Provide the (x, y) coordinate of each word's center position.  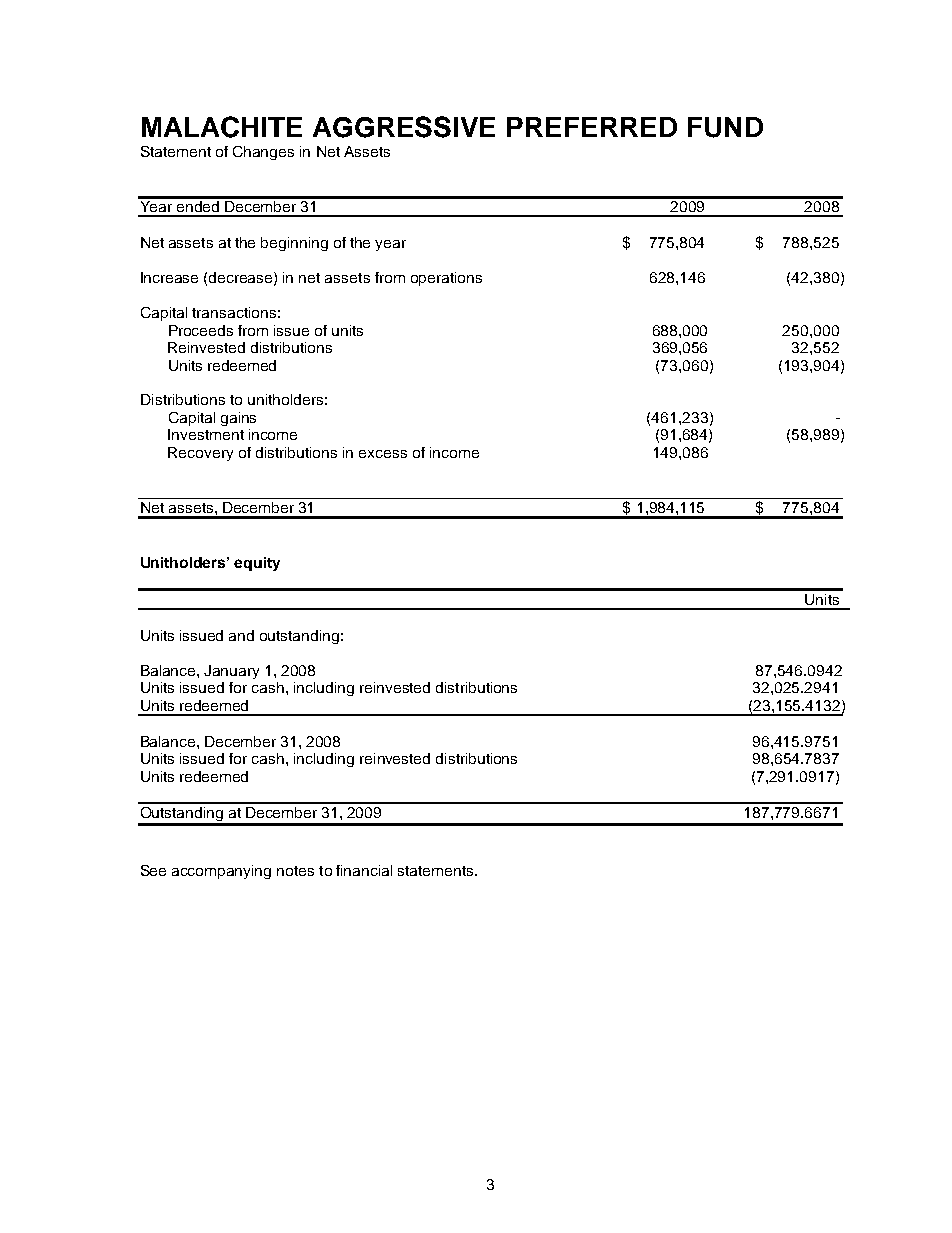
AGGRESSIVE (404, 127)
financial (364, 870)
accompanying (221, 872)
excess (383, 454)
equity (257, 564)
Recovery (200, 454)
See (153, 870)
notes (295, 871)
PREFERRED (592, 127)
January (231, 672)
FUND (725, 127)
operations (446, 279)
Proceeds (201, 330)
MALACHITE (222, 127)
